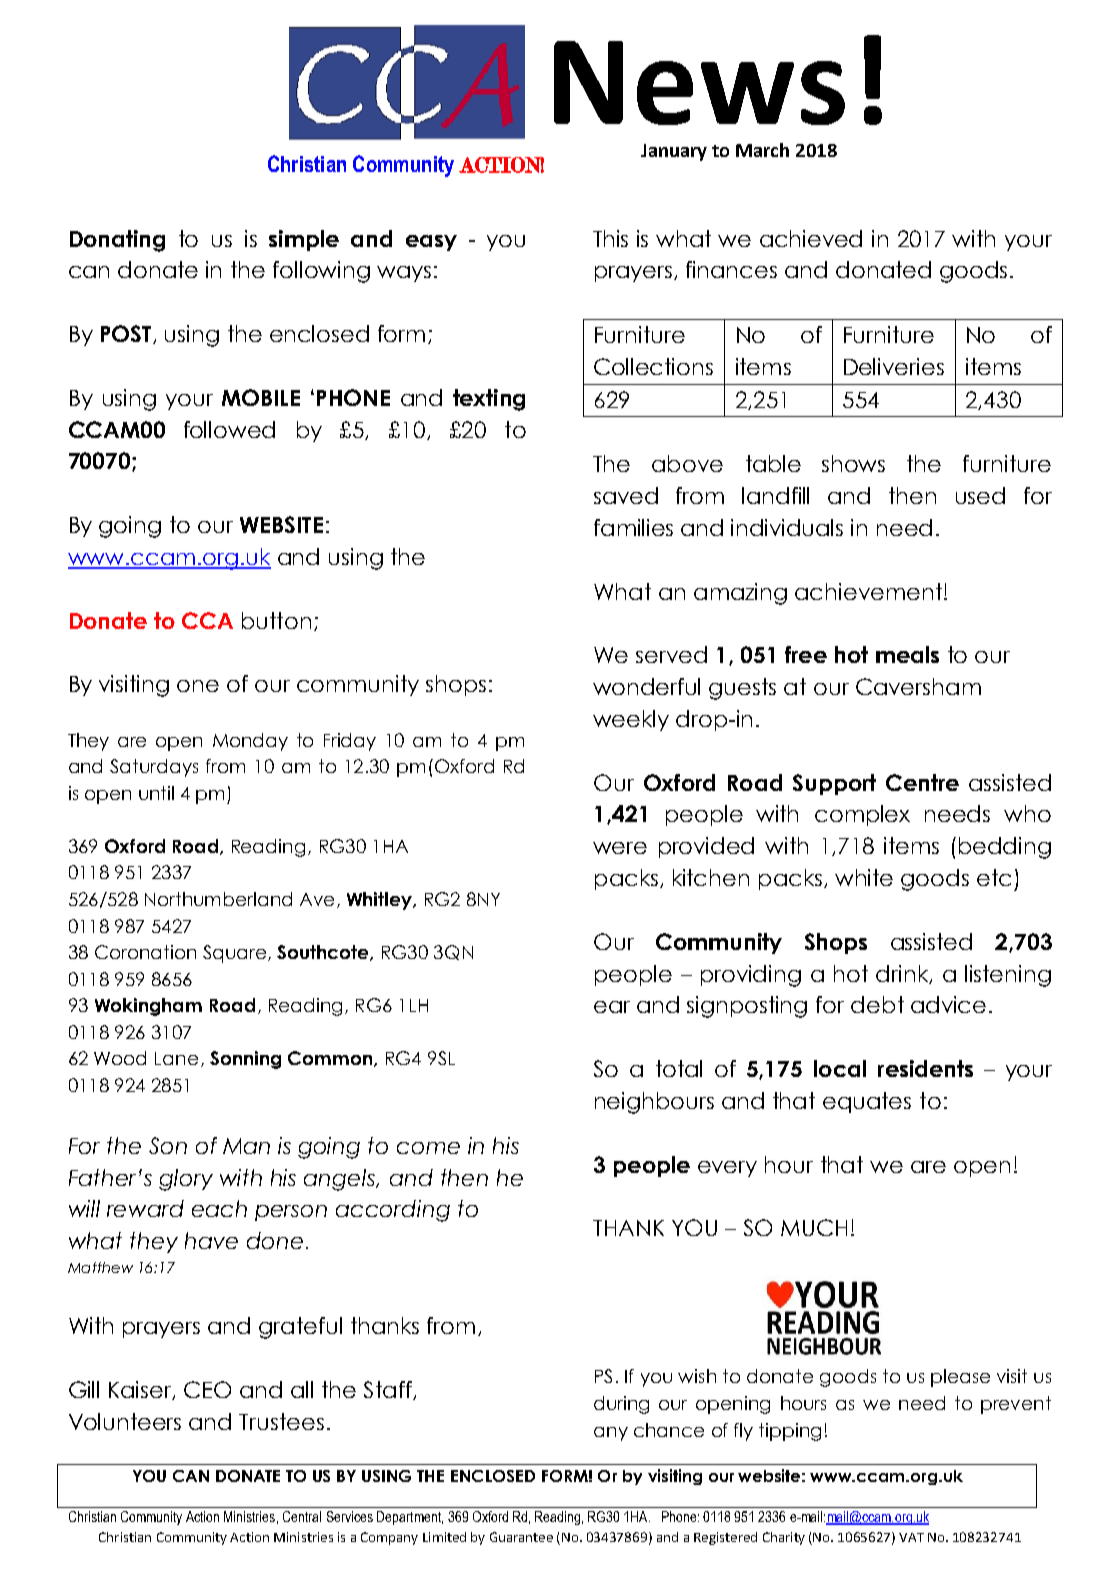 This image has width=1120, height=1584. What do you see at coordinates (646, 686) in the image?
I see `wonderful` at bounding box center [646, 686].
